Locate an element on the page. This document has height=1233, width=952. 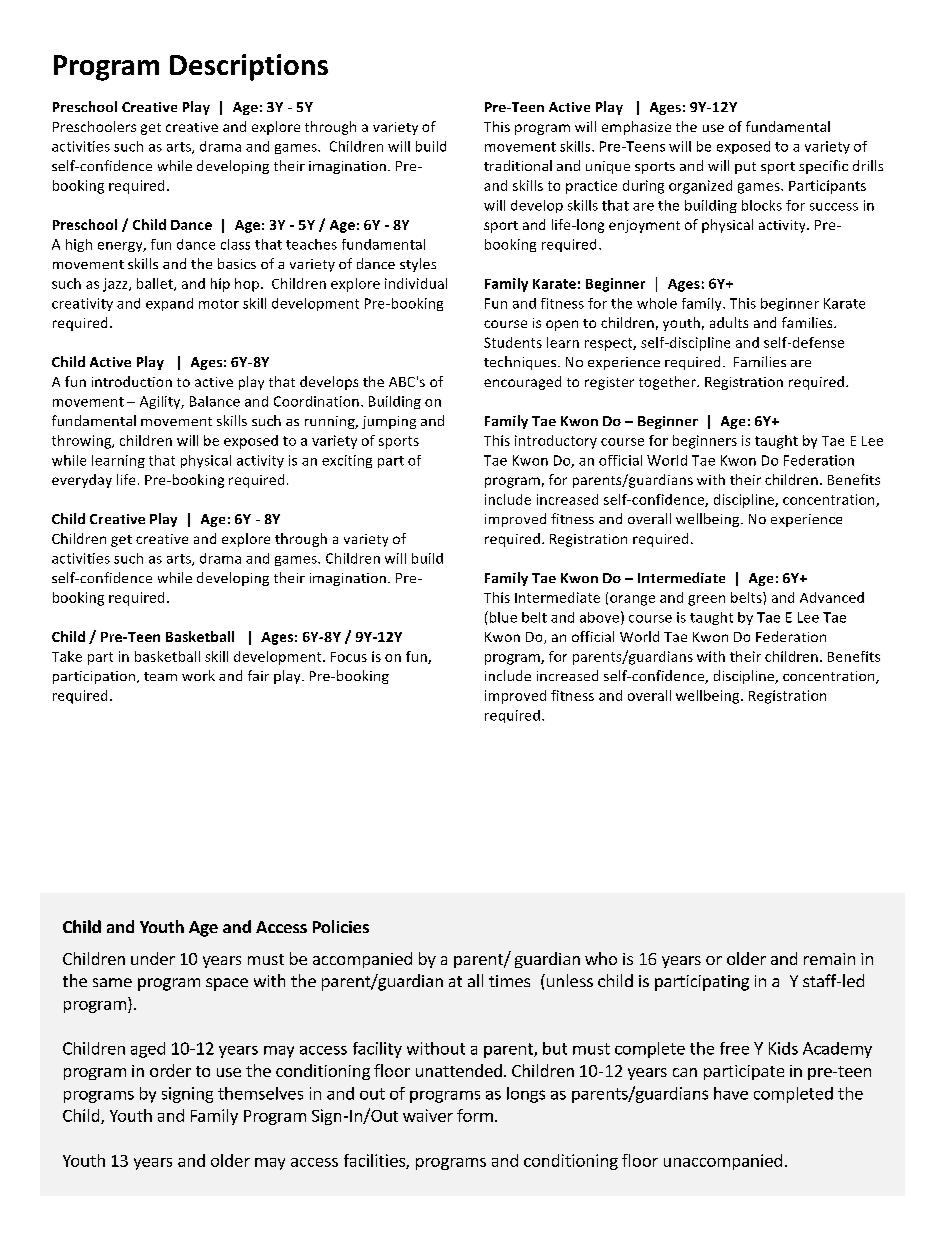
order is located at coordinates (170, 1070).
